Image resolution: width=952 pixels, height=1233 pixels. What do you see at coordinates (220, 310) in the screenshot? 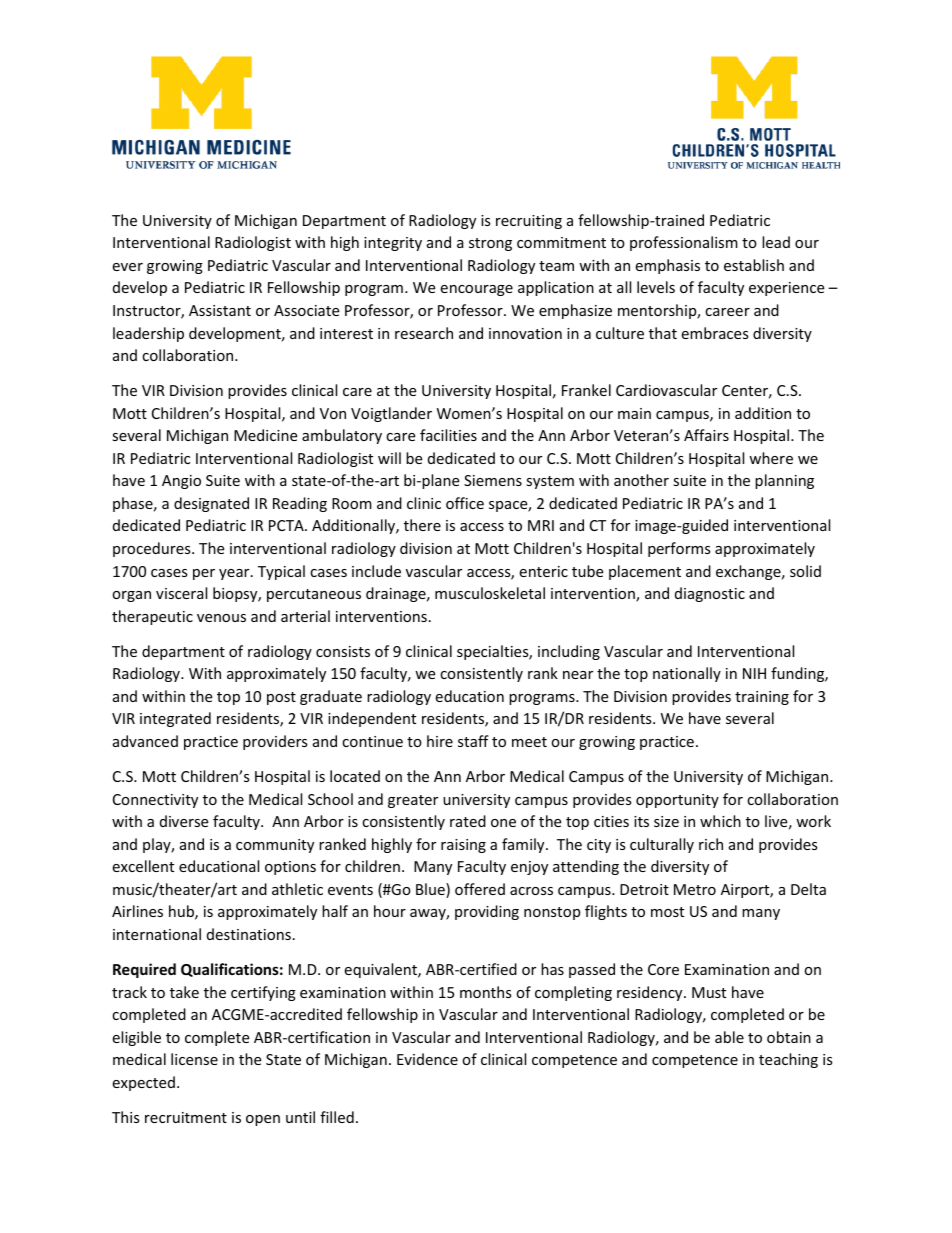
I see `Assistant` at bounding box center [220, 310].
